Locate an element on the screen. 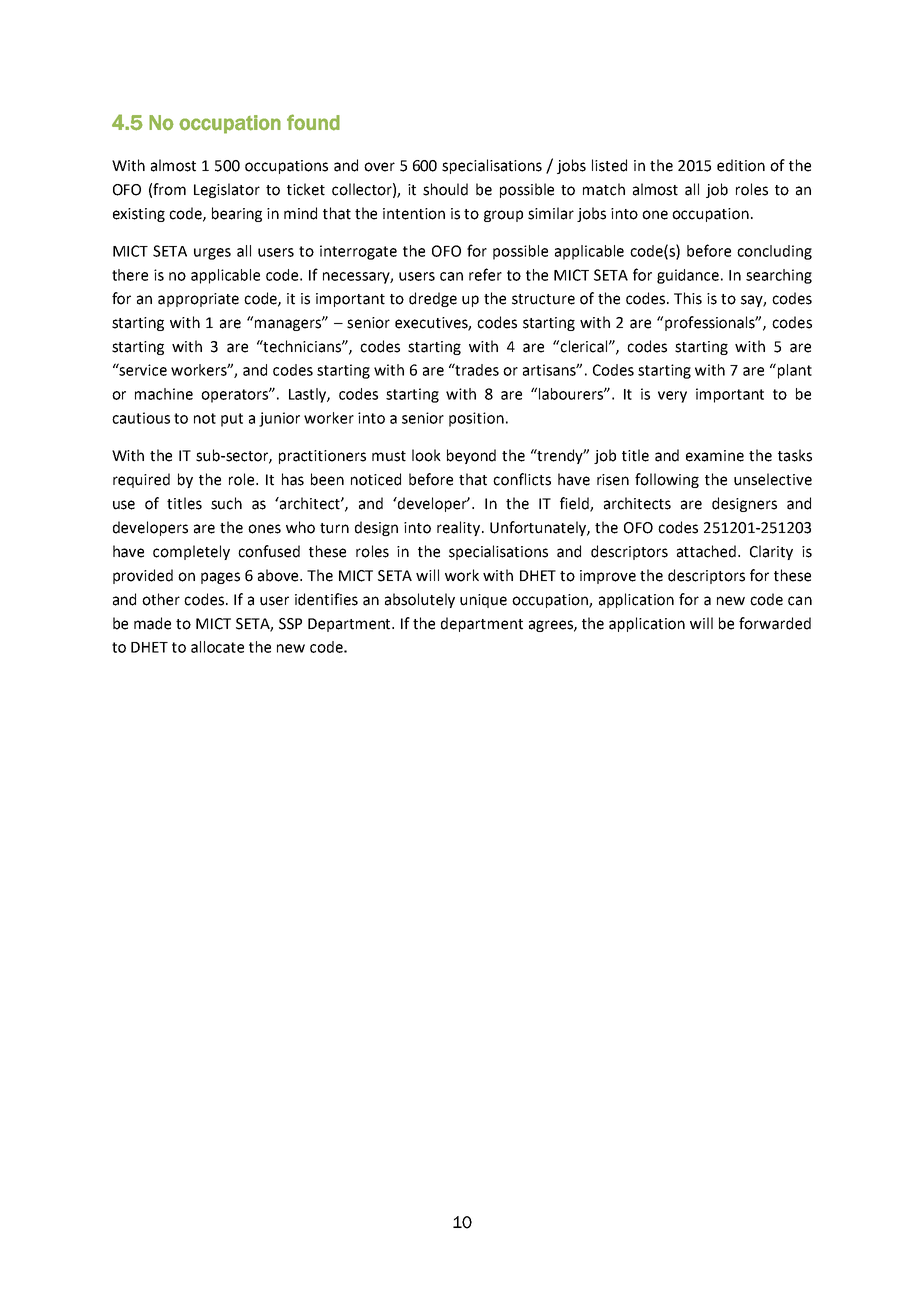  allocate is located at coordinates (217, 647).
